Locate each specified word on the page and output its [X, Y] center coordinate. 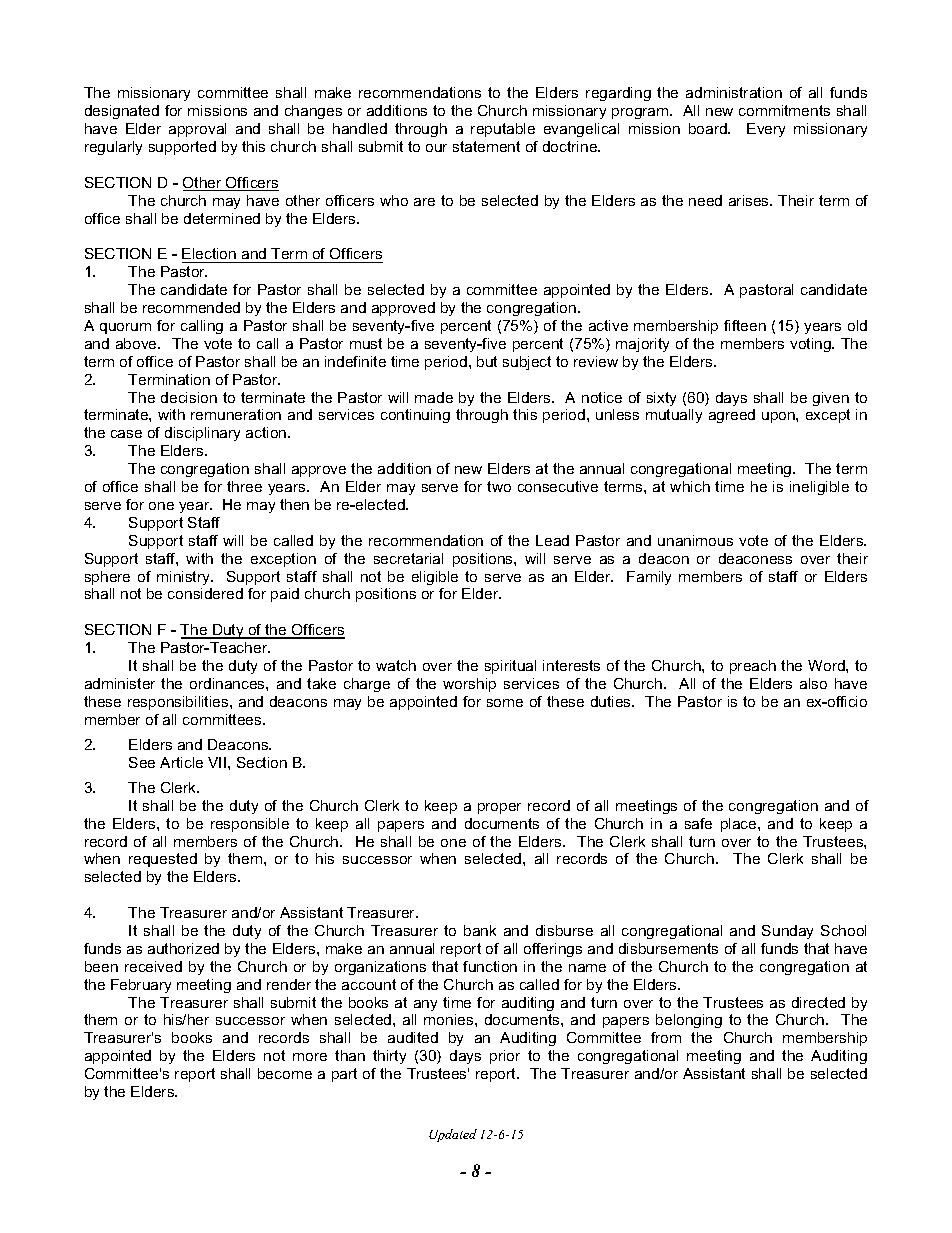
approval [197, 130]
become [285, 1073]
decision [189, 397]
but [487, 361]
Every [766, 130]
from [666, 1037]
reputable [503, 130]
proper [499, 808]
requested [163, 860]
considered [205, 593]
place [740, 825]
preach [753, 667]
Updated [453, 1135]
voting [811, 345]
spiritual [510, 667]
